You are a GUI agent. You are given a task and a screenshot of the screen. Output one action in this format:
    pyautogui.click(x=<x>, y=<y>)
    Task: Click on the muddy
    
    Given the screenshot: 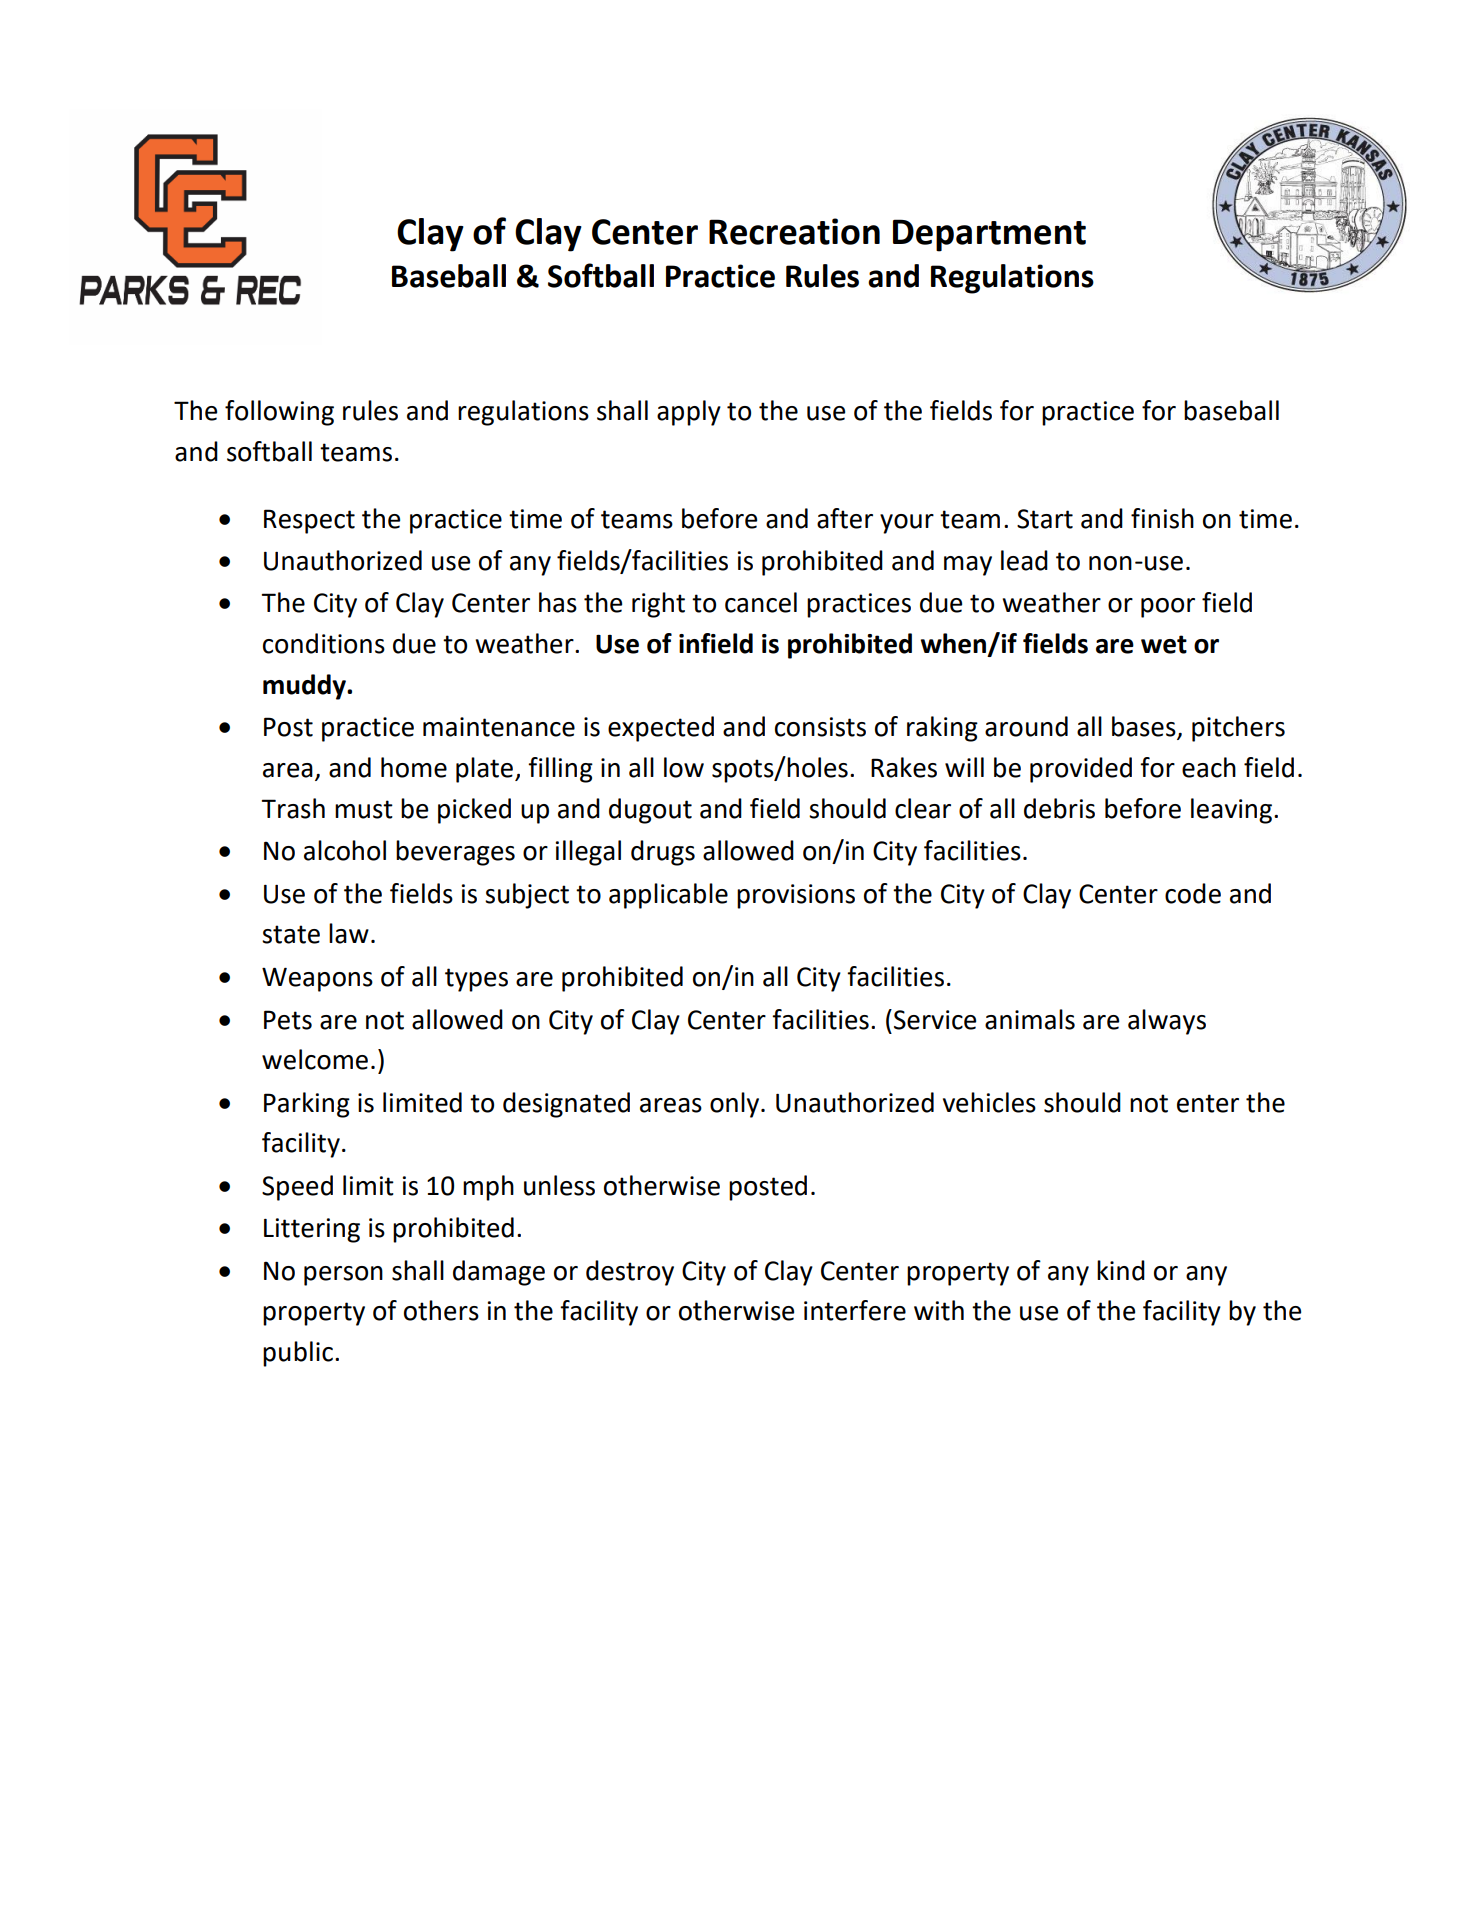 What is the action you would take?
    pyautogui.click(x=305, y=687)
